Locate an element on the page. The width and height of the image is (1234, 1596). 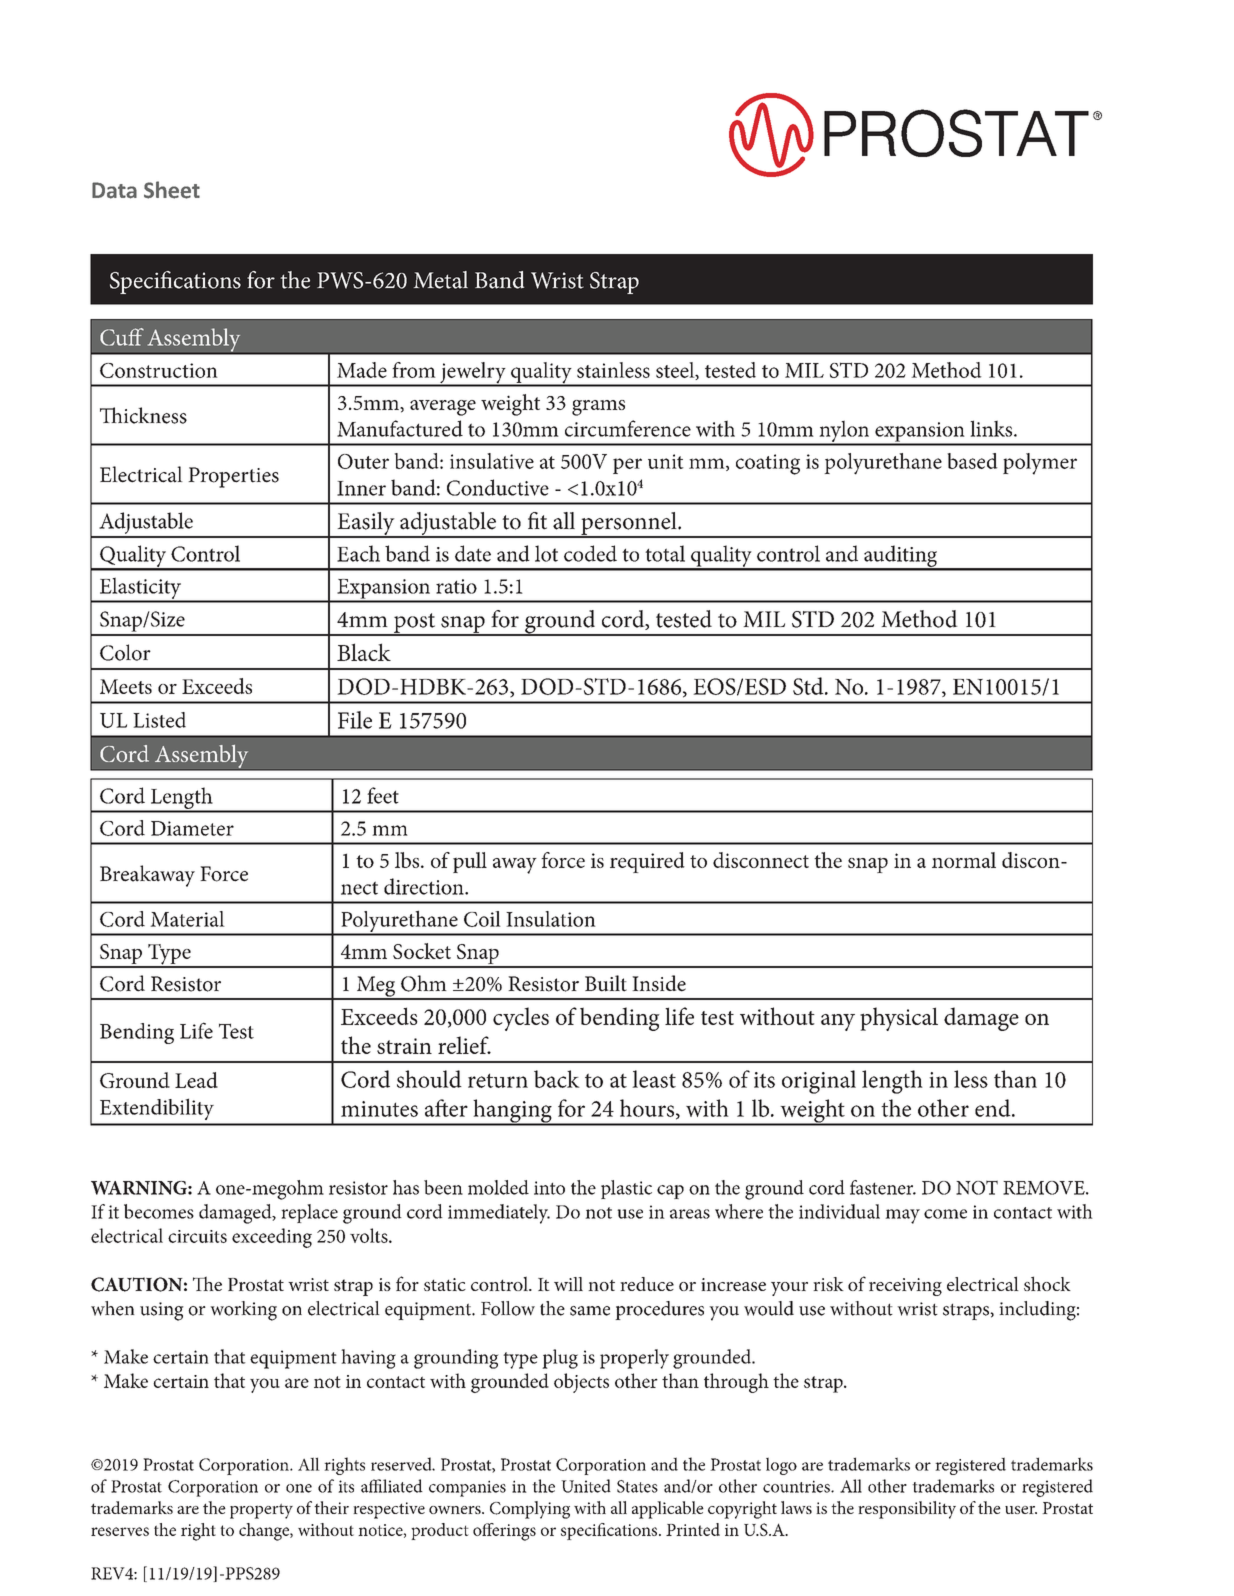
Complying is located at coordinates (530, 1510).
